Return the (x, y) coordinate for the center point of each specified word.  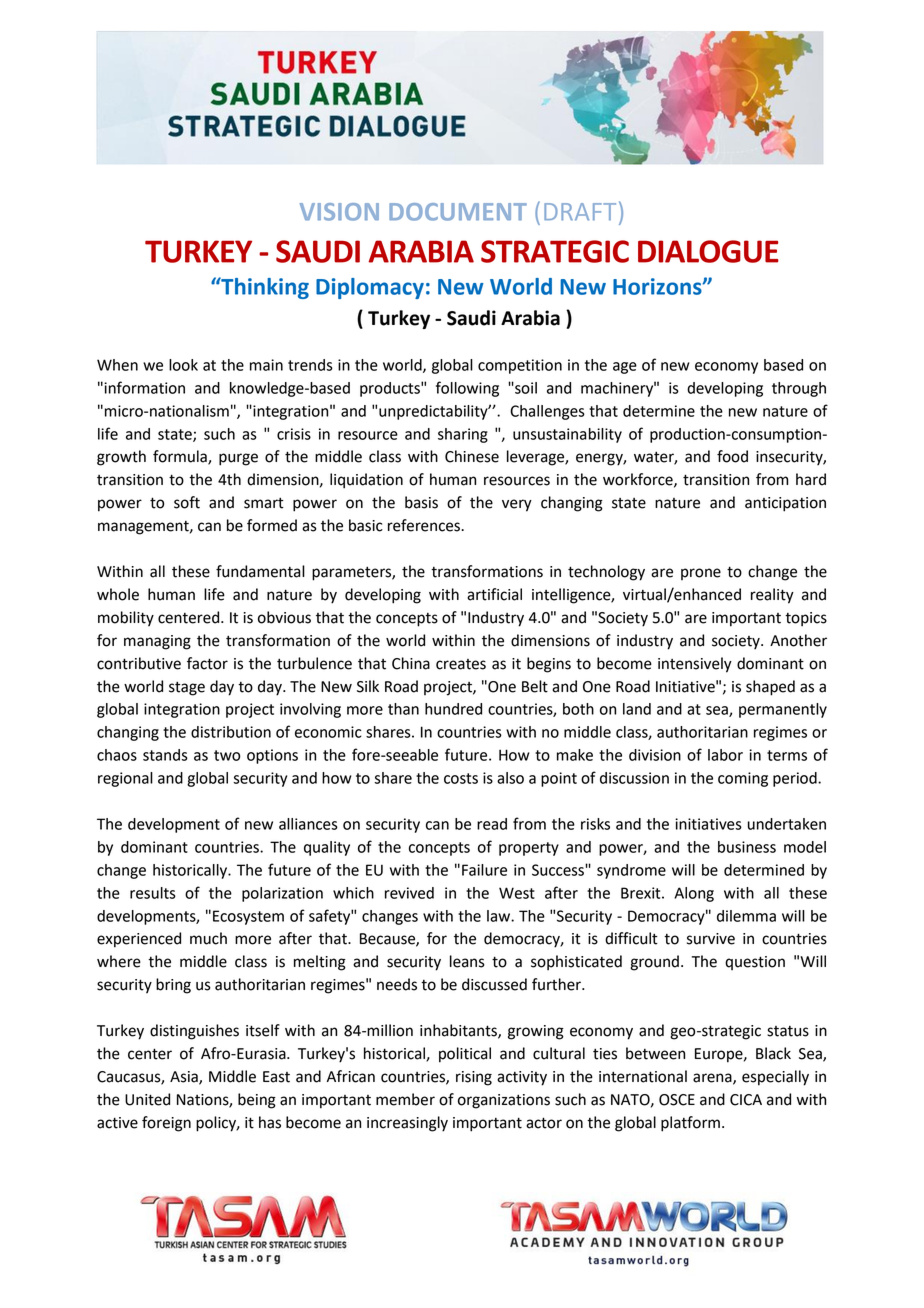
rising (474, 1078)
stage (187, 688)
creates (461, 664)
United (147, 1099)
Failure (484, 870)
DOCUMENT (458, 212)
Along (694, 894)
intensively (695, 665)
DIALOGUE (708, 251)
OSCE (677, 1100)
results (153, 893)
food (732, 456)
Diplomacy (370, 288)
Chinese (472, 456)
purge (238, 459)
